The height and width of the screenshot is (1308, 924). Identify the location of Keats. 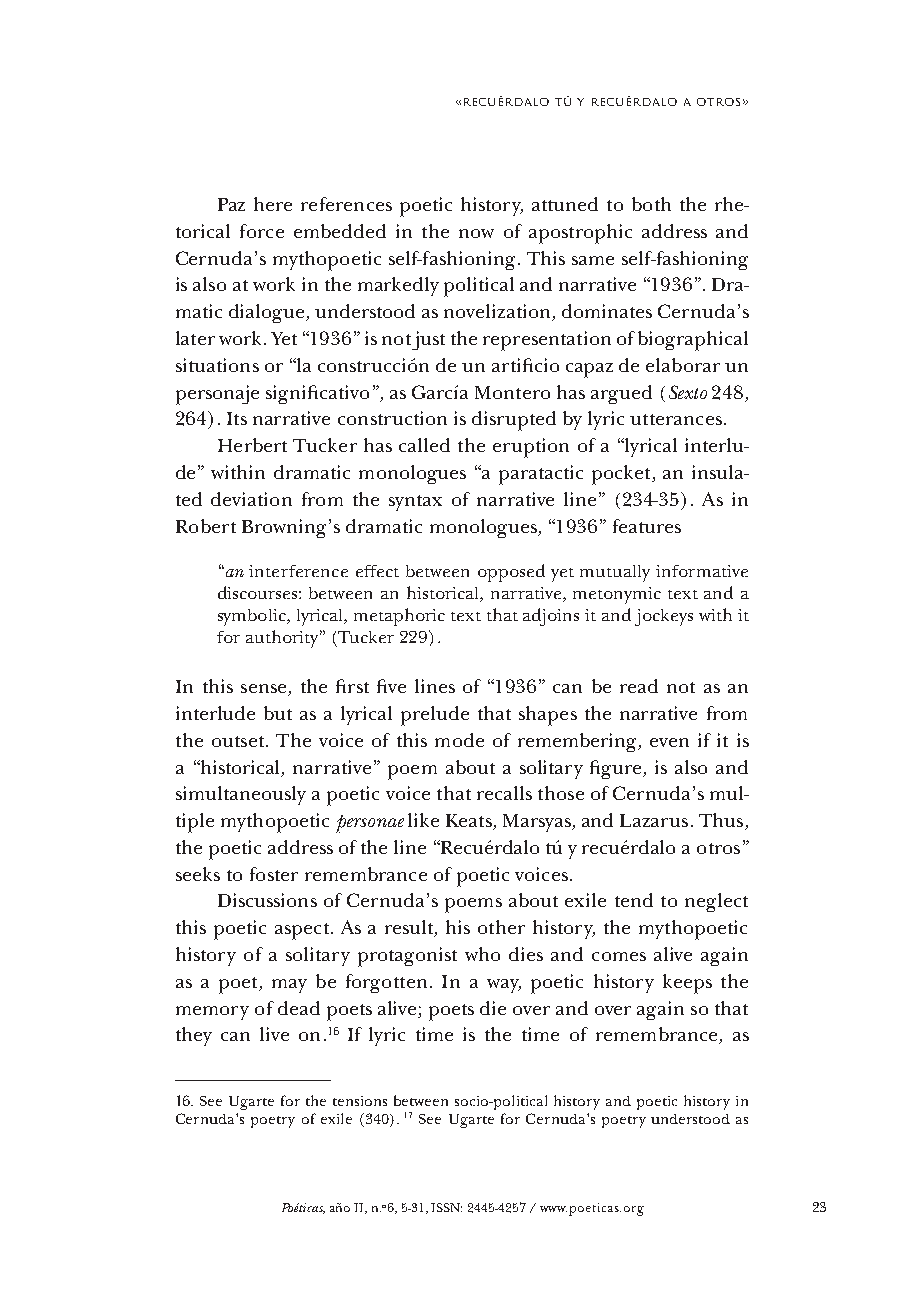
(470, 822).
